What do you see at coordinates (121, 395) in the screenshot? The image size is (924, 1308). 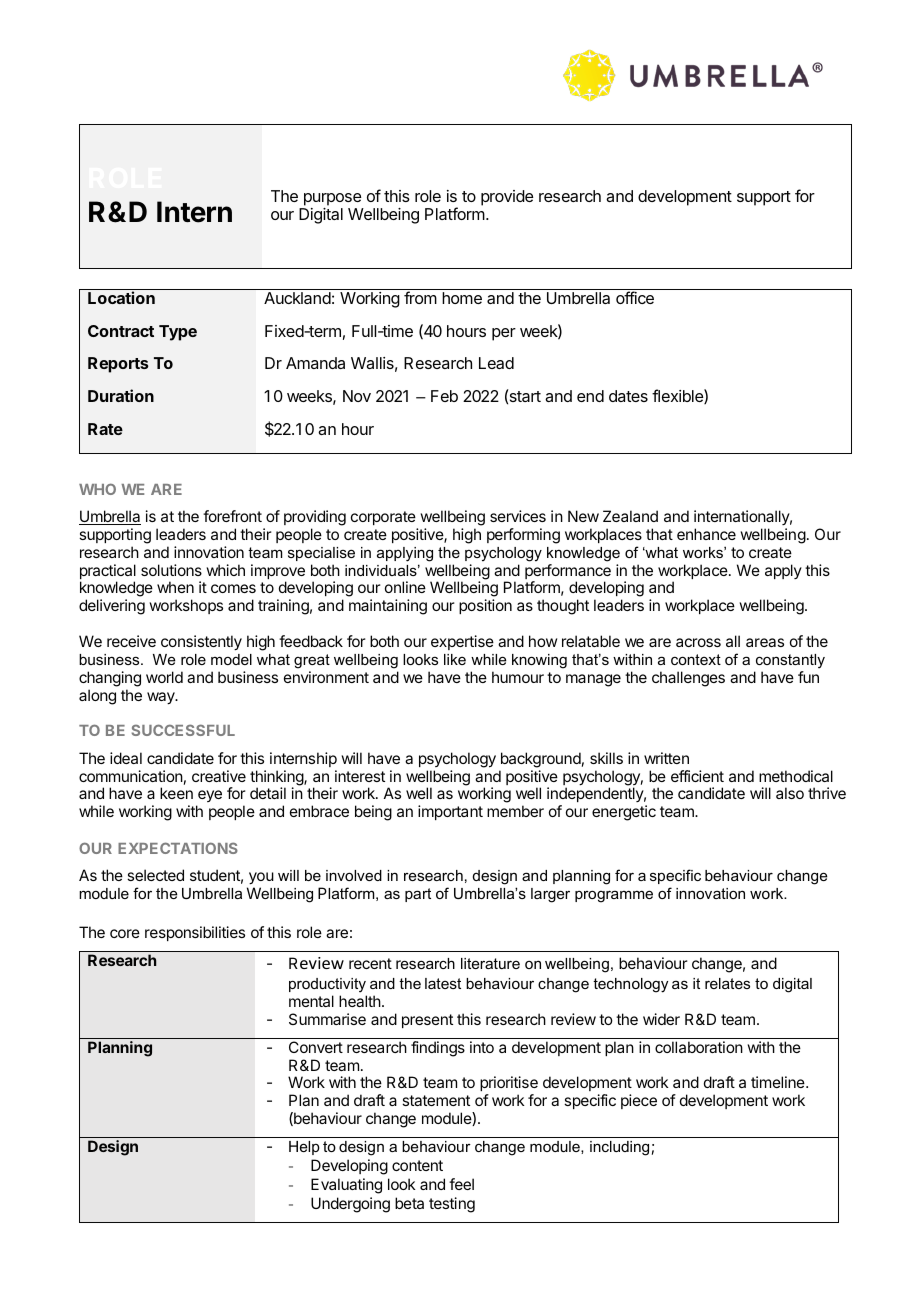 I see `Duration` at bounding box center [121, 395].
